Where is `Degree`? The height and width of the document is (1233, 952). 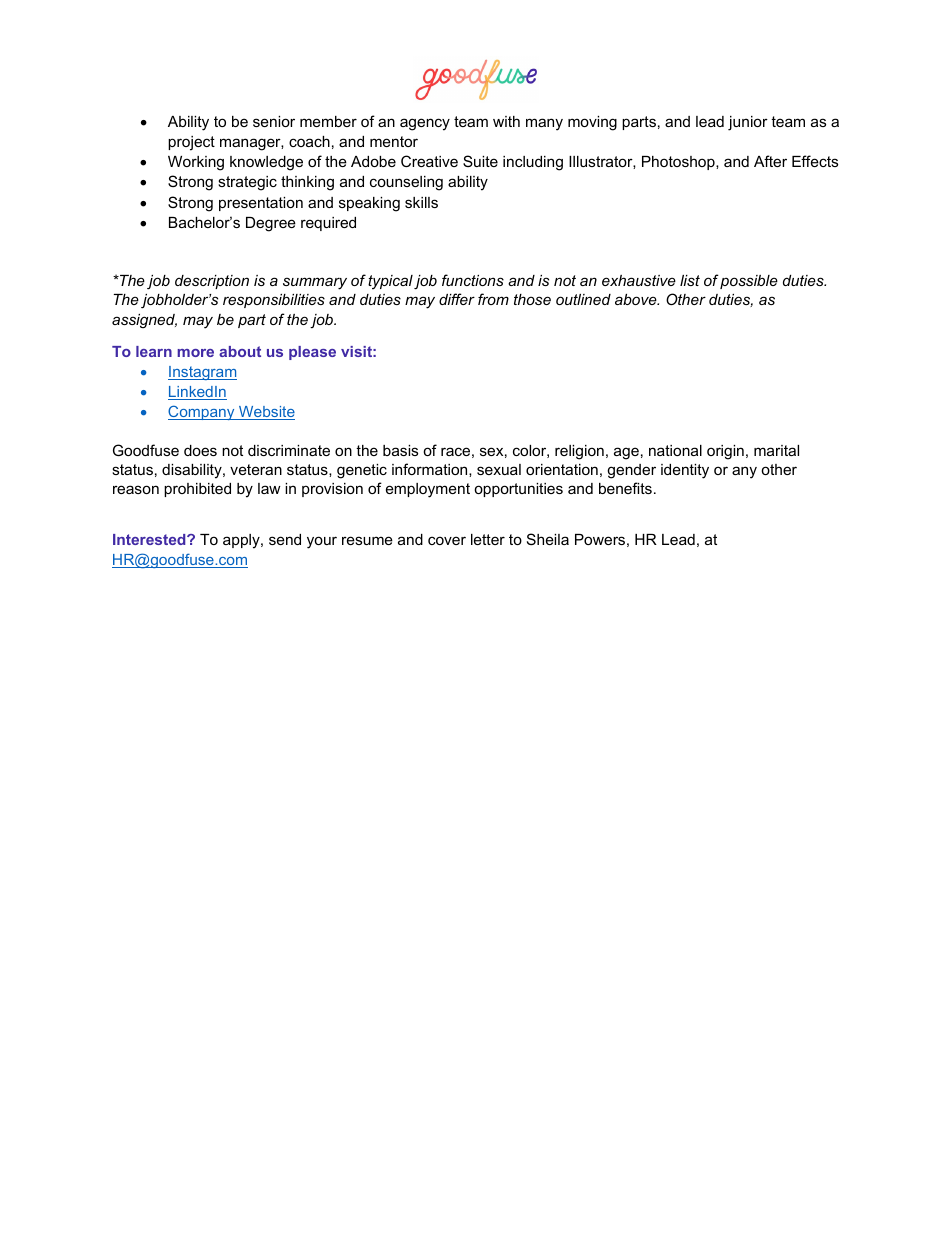 Degree is located at coordinates (271, 224).
